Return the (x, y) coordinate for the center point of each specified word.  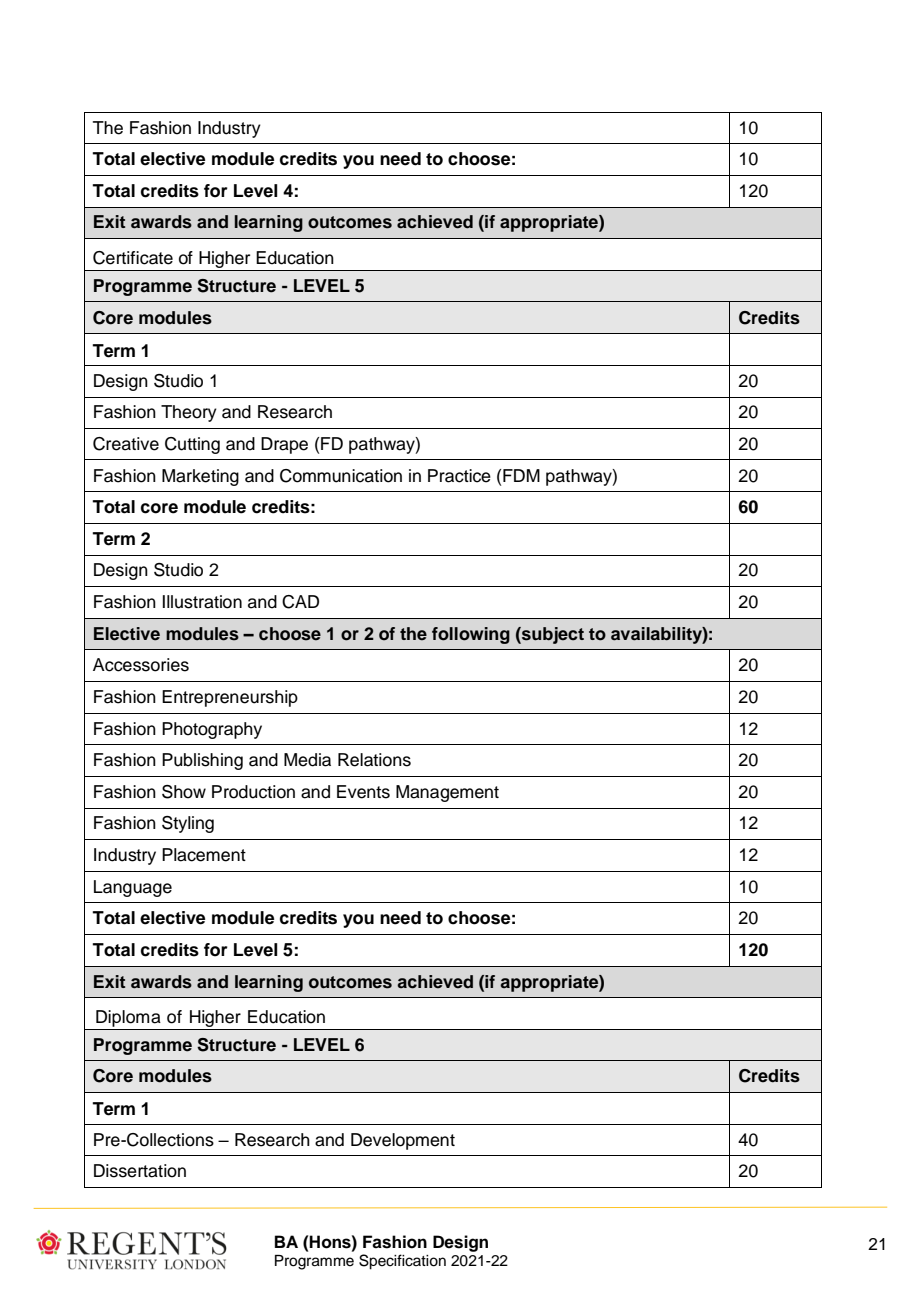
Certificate (133, 258)
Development (403, 1141)
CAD (300, 602)
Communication (341, 476)
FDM (521, 475)
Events (363, 792)
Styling (188, 824)
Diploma (128, 1018)
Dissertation (140, 1171)
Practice (459, 476)
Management (447, 793)
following (471, 635)
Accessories (141, 665)
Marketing (200, 477)
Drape (284, 445)
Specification (402, 1262)
